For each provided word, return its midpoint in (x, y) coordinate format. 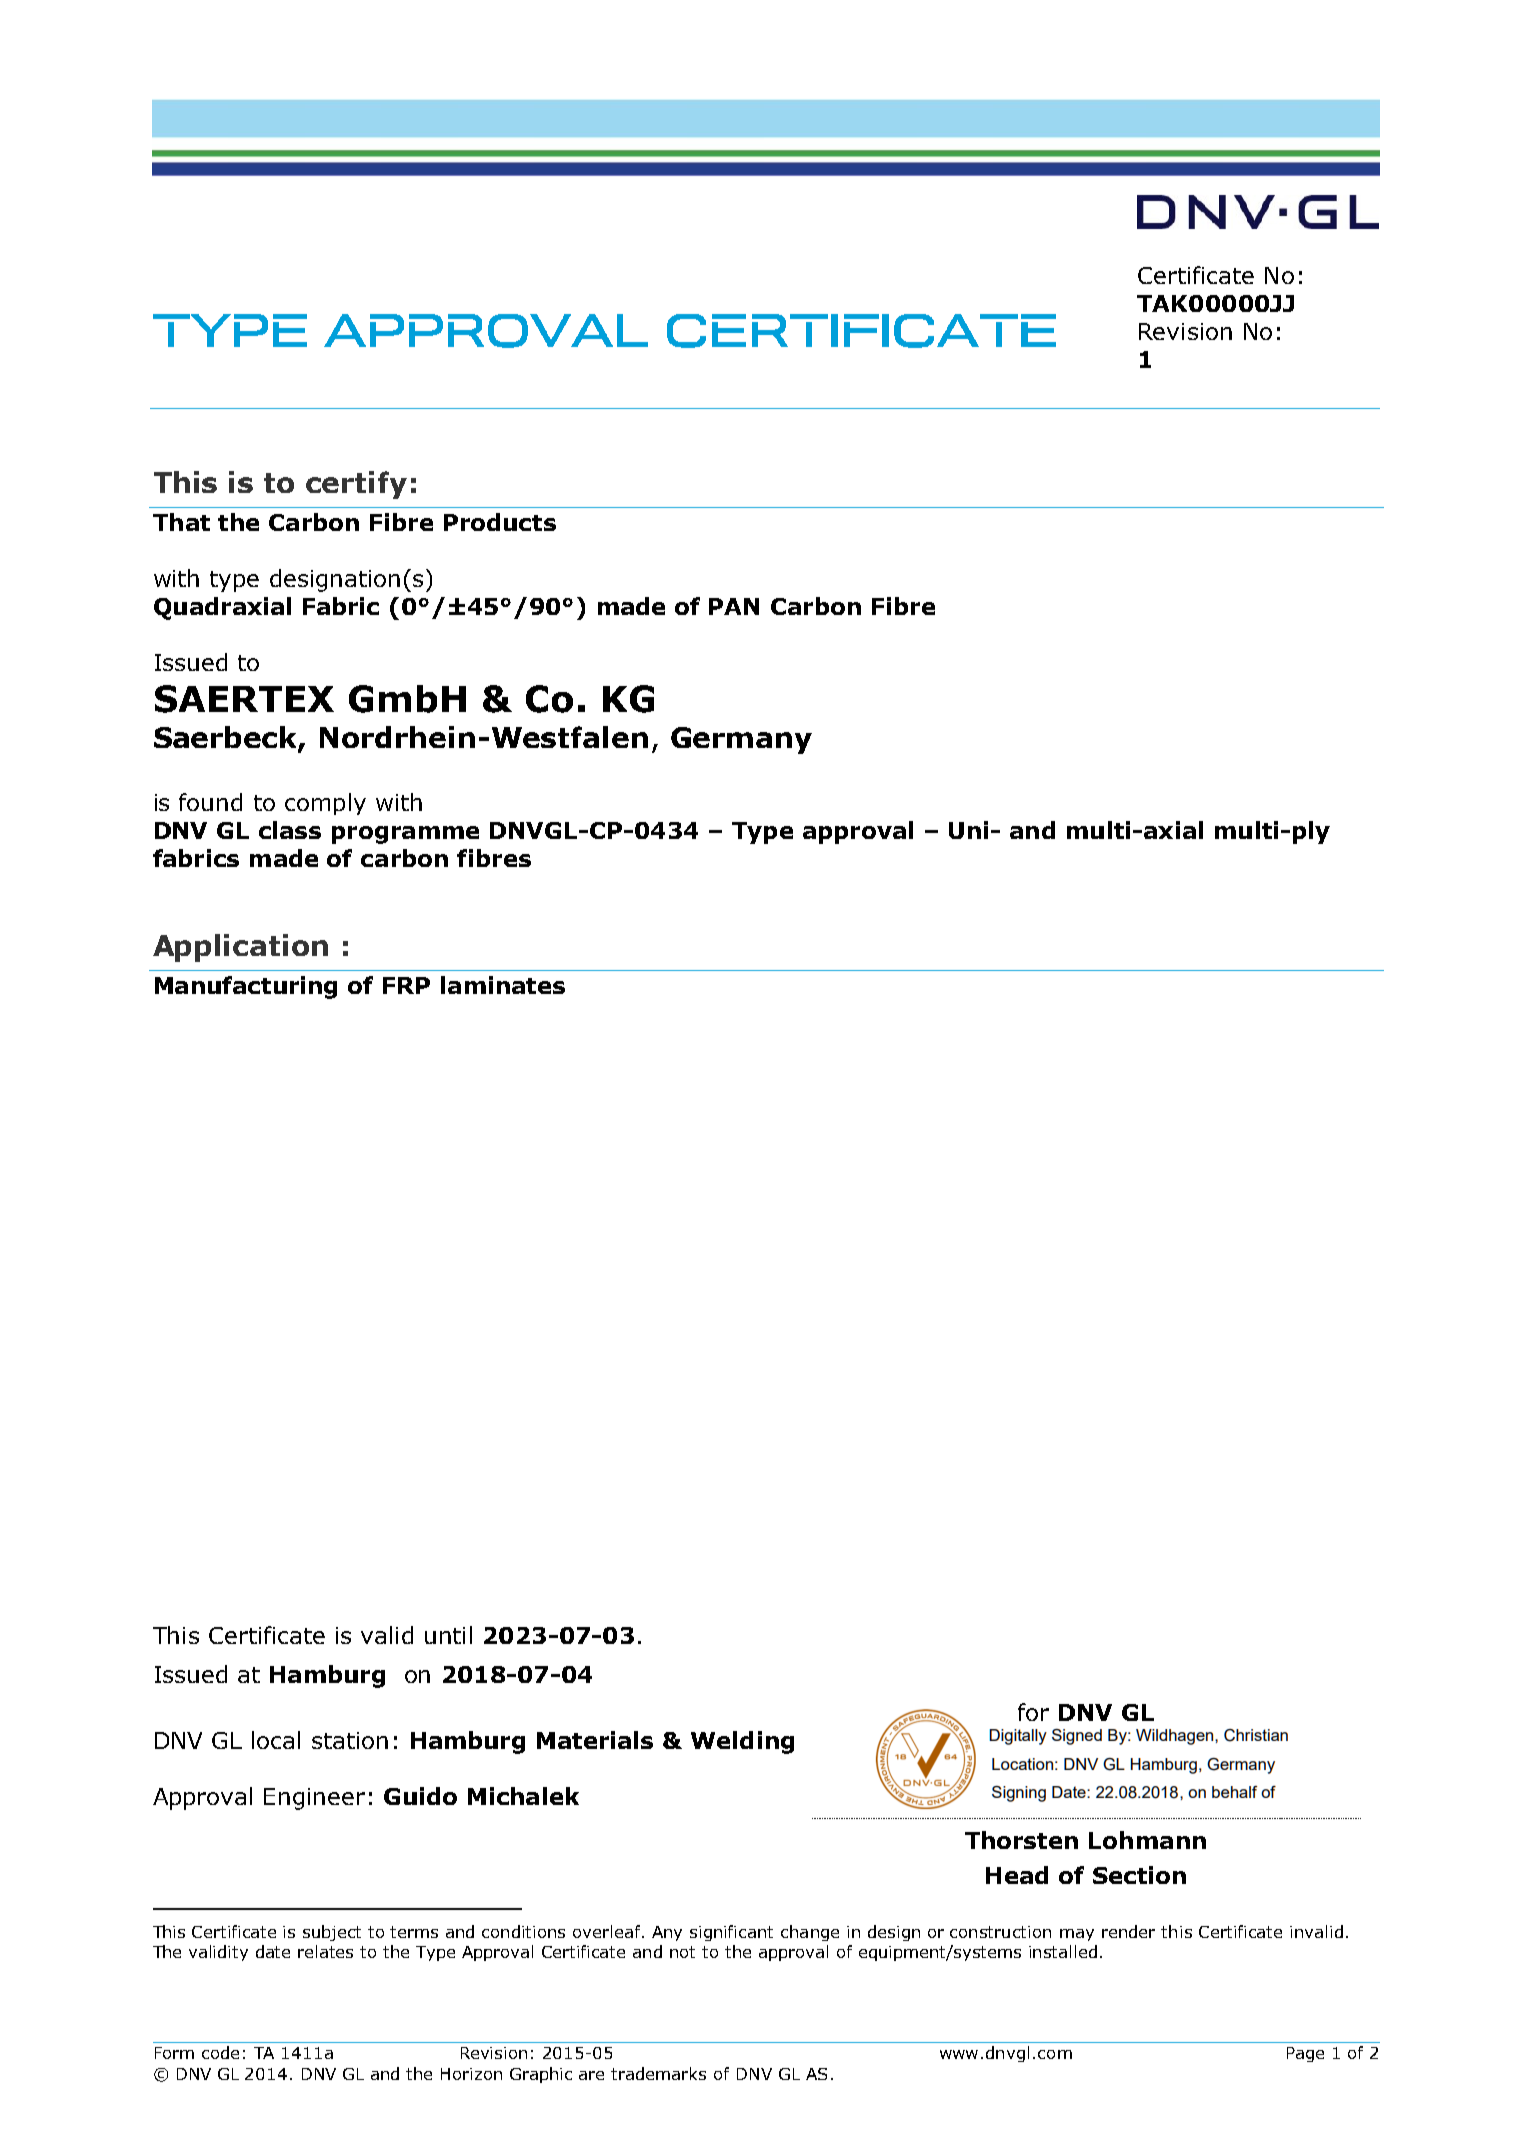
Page (1305, 2054)
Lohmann (1147, 1840)
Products (500, 522)
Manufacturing (246, 987)
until (448, 1635)
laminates (503, 985)
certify (356, 485)
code (220, 2052)
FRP (406, 985)
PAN (734, 606)
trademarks (658, 2073)
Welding (742, 1742)
